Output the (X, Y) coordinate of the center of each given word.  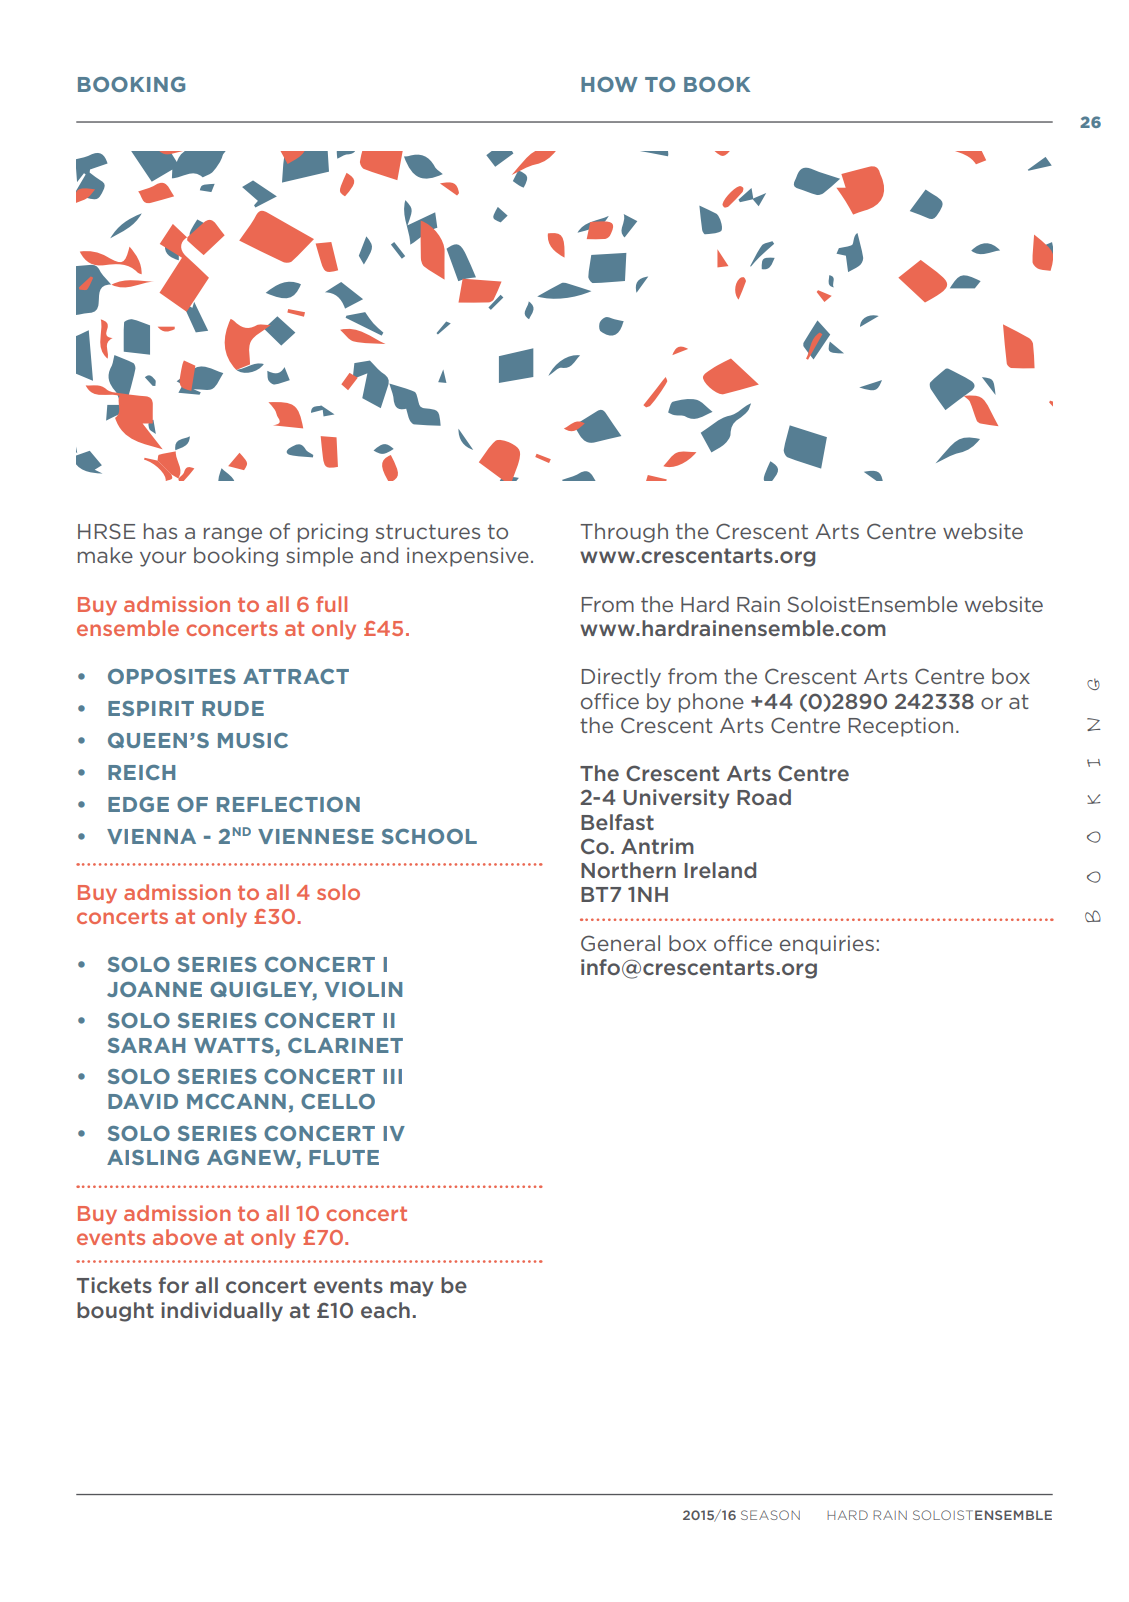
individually (222, 1312)
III (392, 1076)
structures (428, 531)
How (609, 84)
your (163, 559)
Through (624, 533)
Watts (234, 1045)
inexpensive (468, 557)
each (385, 1310)
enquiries (827, 945)
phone (711, 703)
